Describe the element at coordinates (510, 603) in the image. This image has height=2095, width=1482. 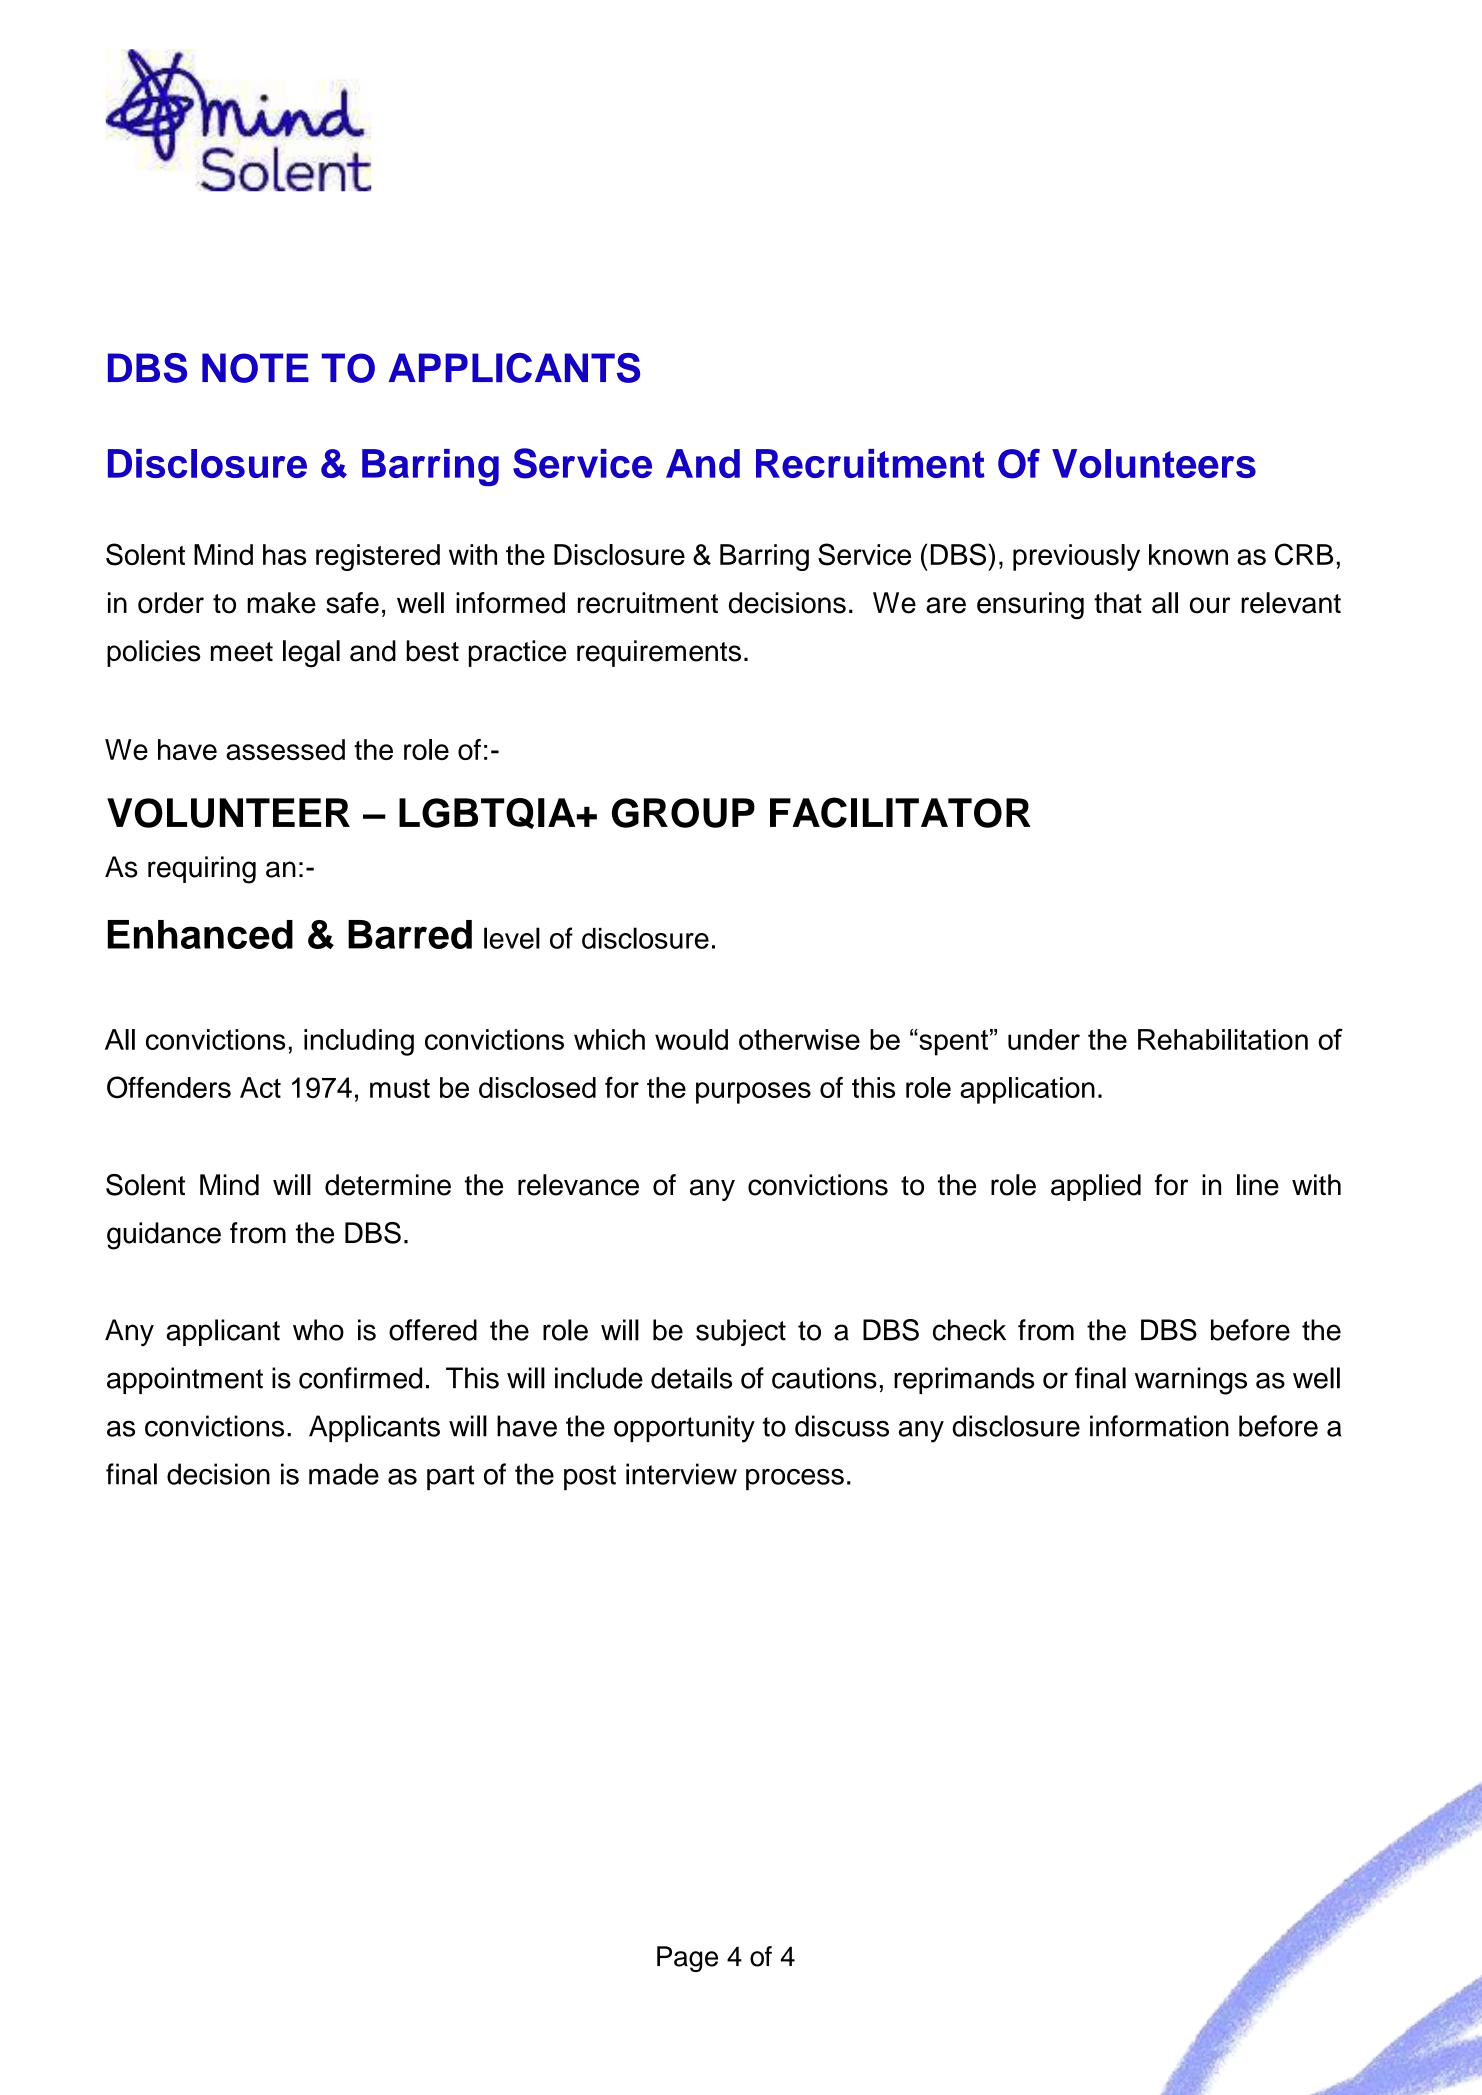
I see `informed` at that location.
